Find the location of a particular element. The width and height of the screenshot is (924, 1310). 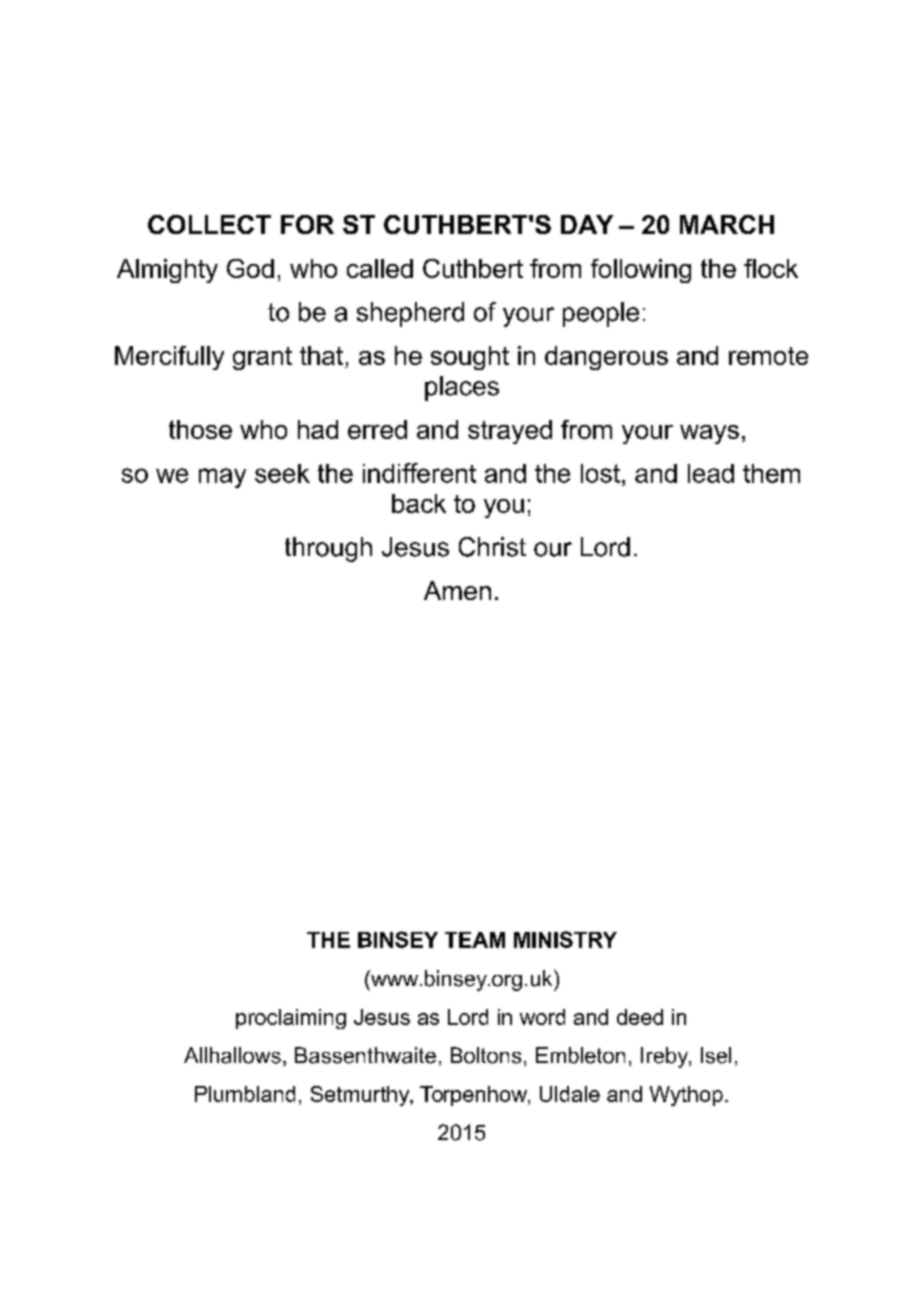

deed is located at coordinates (640, 1017).
